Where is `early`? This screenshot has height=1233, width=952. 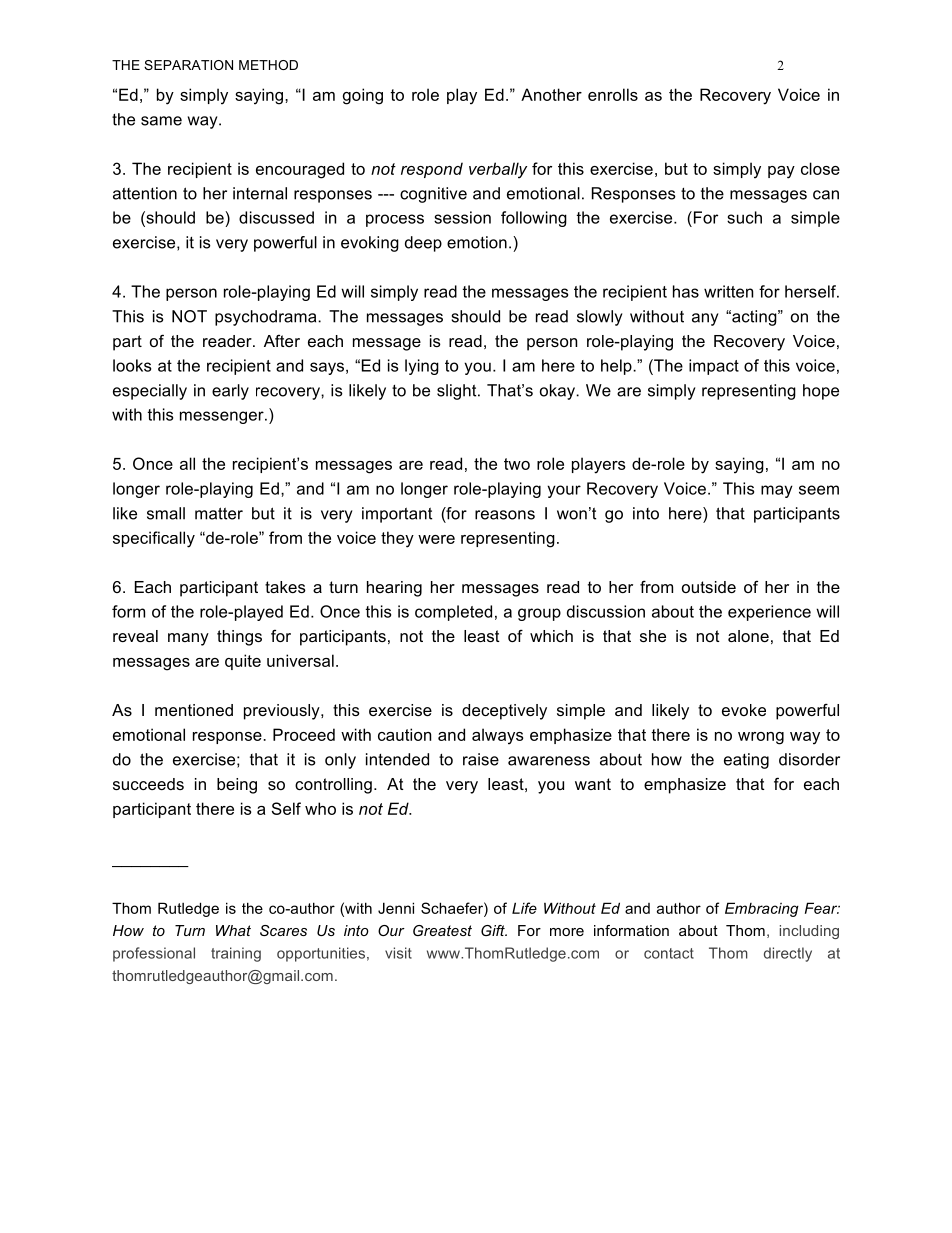
early is located at coordinates (230, 392).
